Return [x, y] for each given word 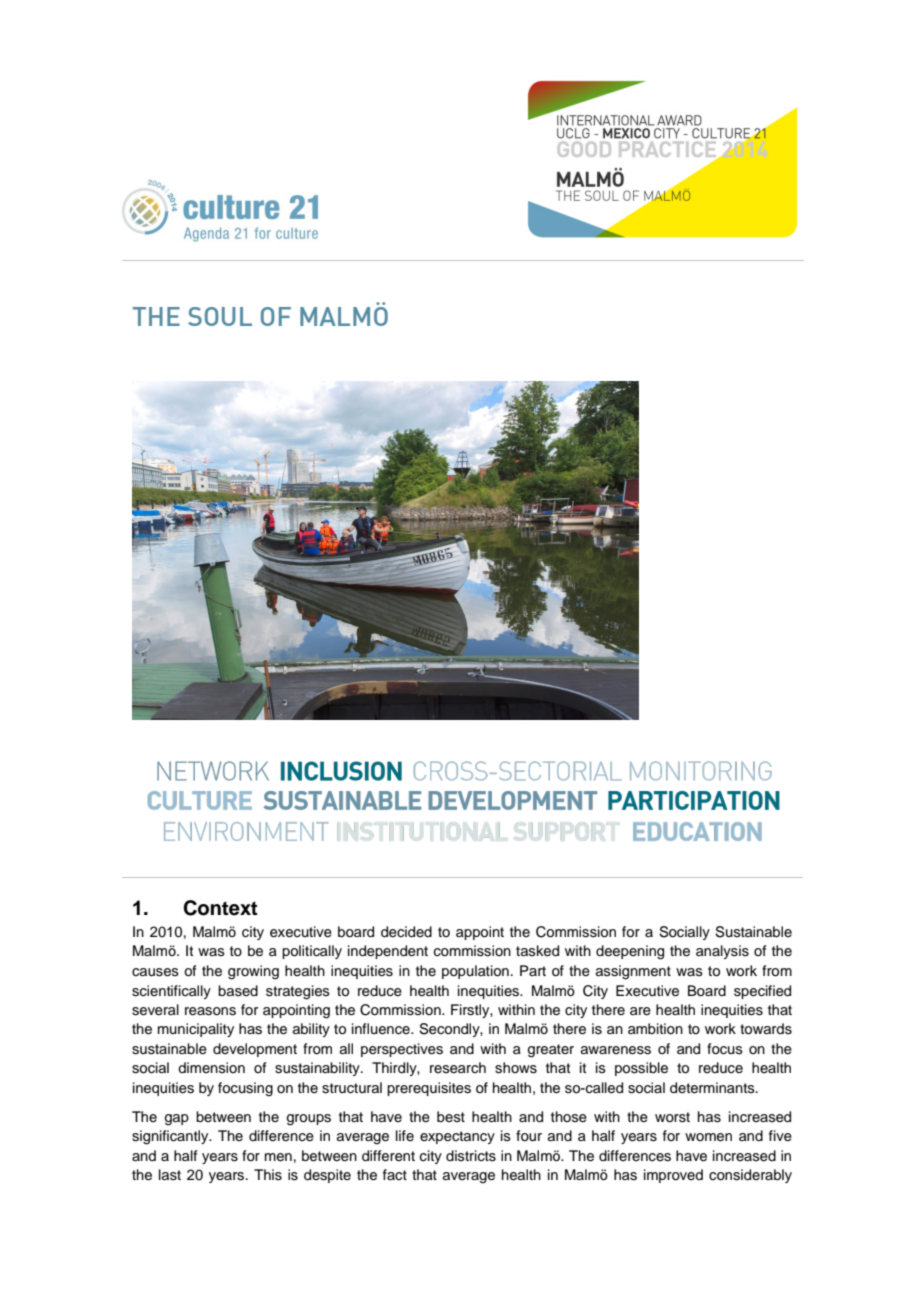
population [475, 972]
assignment [633, 972]
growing [253, 972]
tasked [537, 951]
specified [762, 992]
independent [388, 952]
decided [406, 932]
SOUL [220, 316]
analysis [722, 952]
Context [220, 908]
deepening [630, 952]
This [268, 1175]
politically [312, 952]
